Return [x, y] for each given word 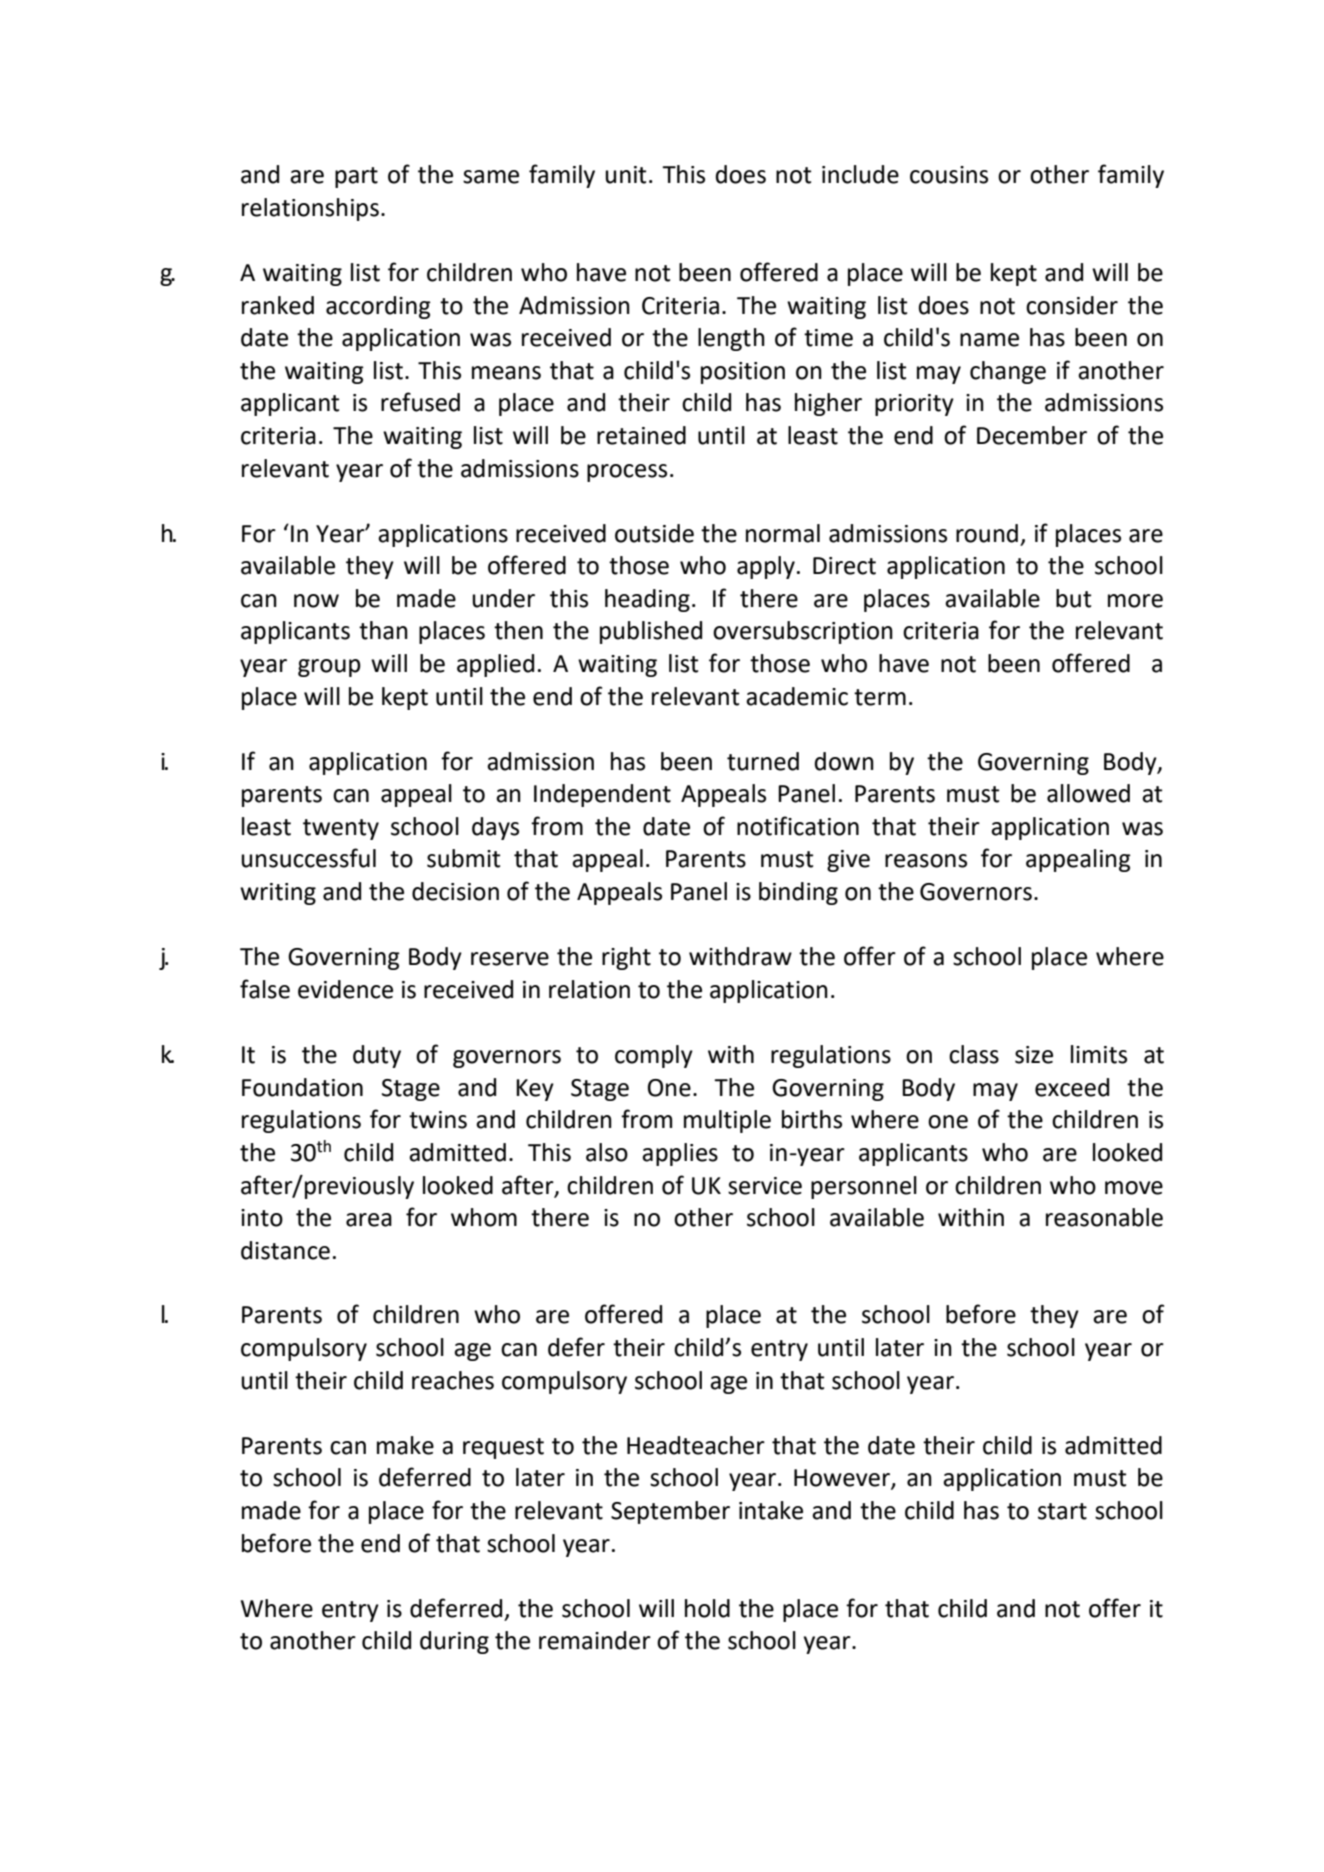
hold [707, 1608]
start [1062, 1511]
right [626, 958]
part [356, 177]
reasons [926, 861]
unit [626, 175]
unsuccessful [308, 858]
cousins [949, 175]
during [454, 1642]
